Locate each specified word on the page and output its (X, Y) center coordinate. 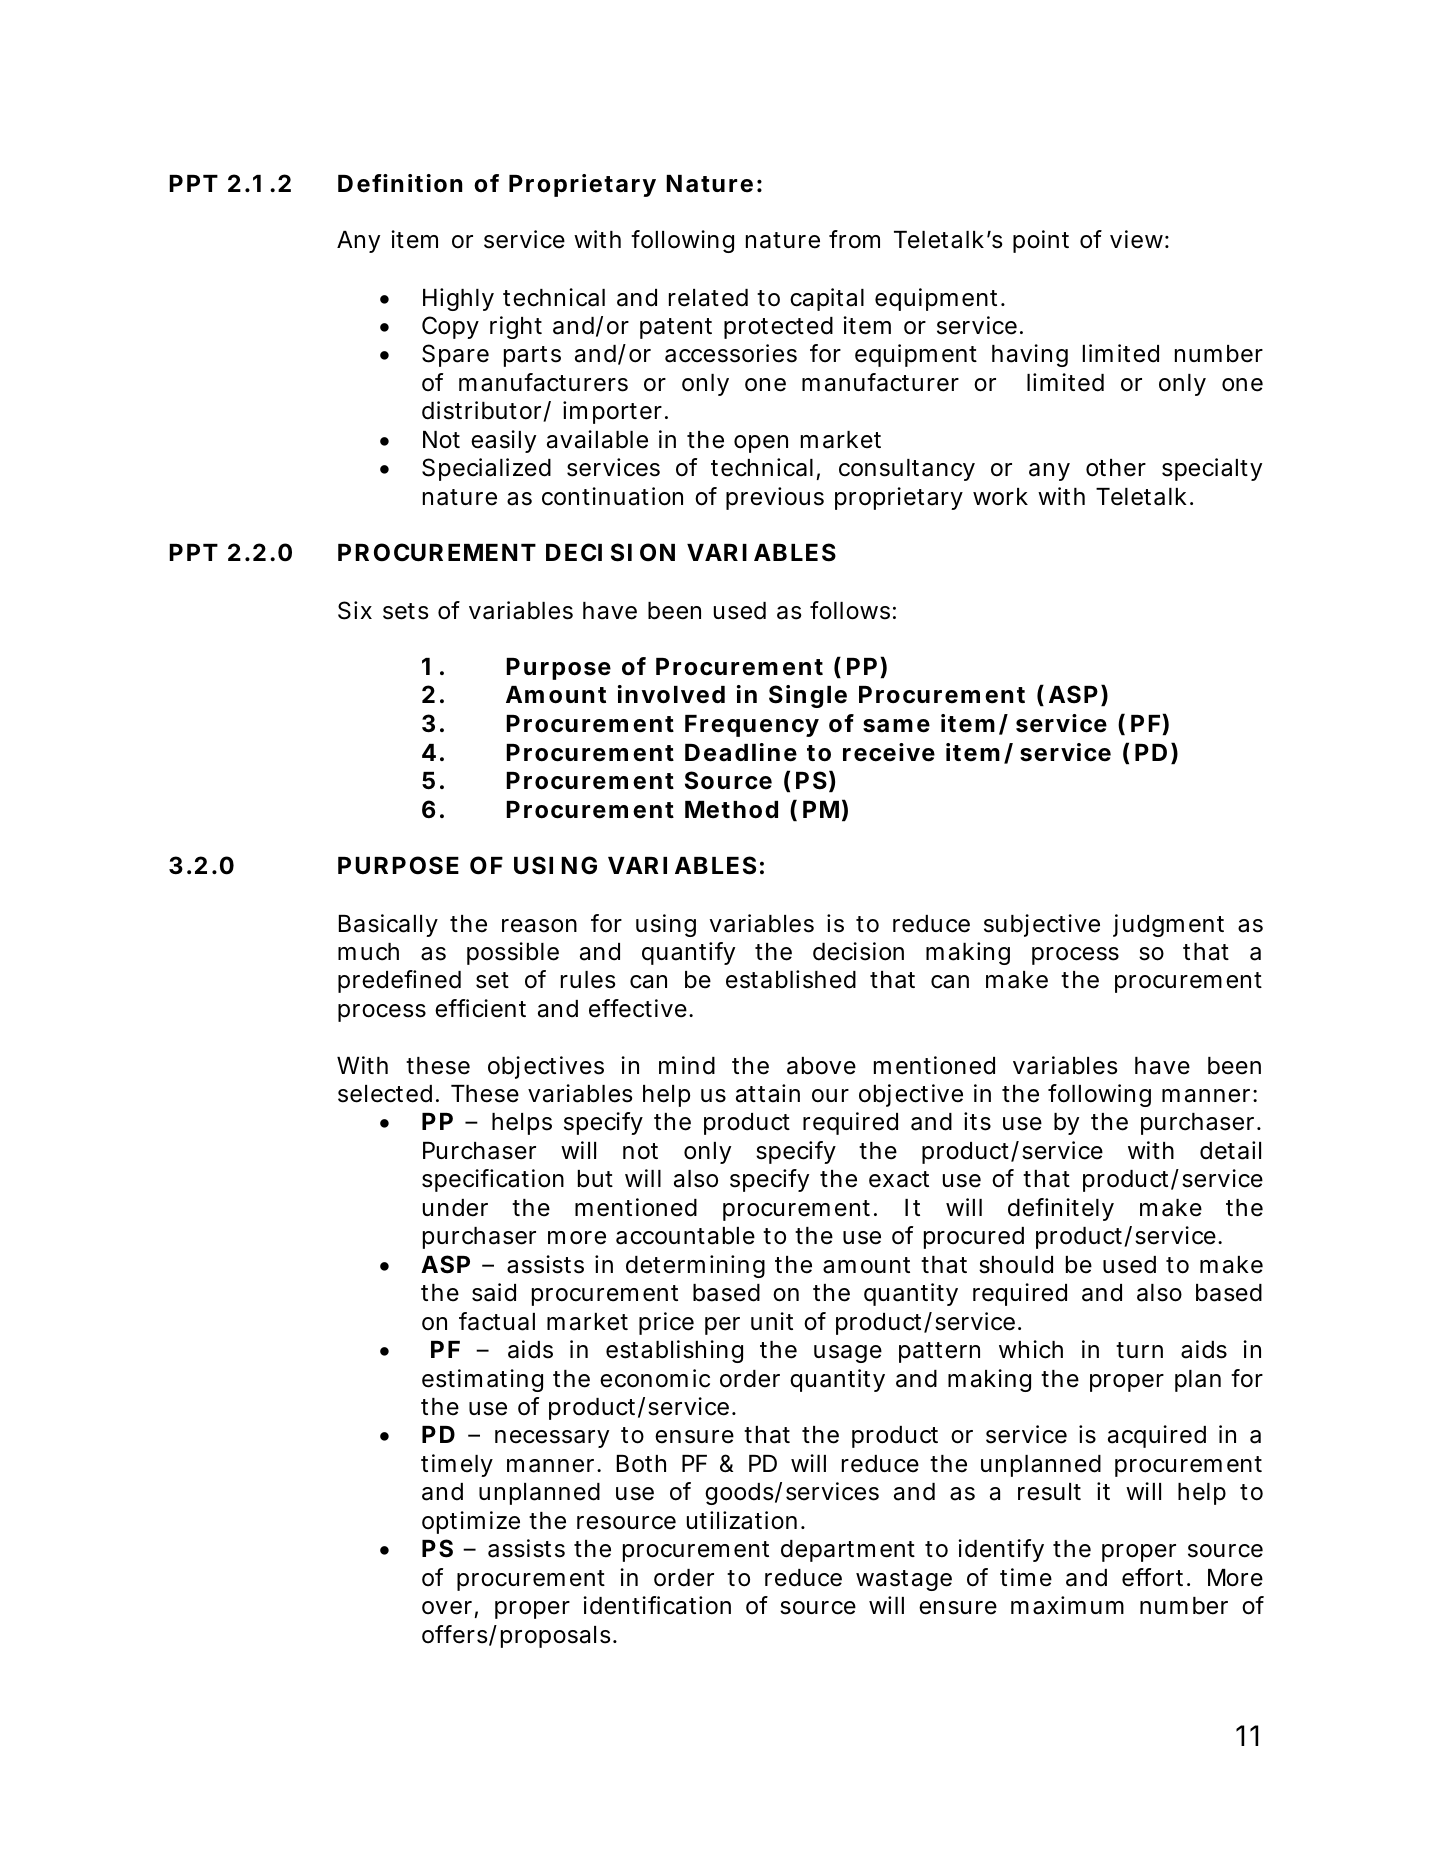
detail (1230, 1150)
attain (768, 1093)
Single (808, 696)
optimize (471, 1522)
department (848, 1551)
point (1041, 241)
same (896, 726)
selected (385, 1094)
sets (405, 611)
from (854, 239)
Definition (400, 183)
